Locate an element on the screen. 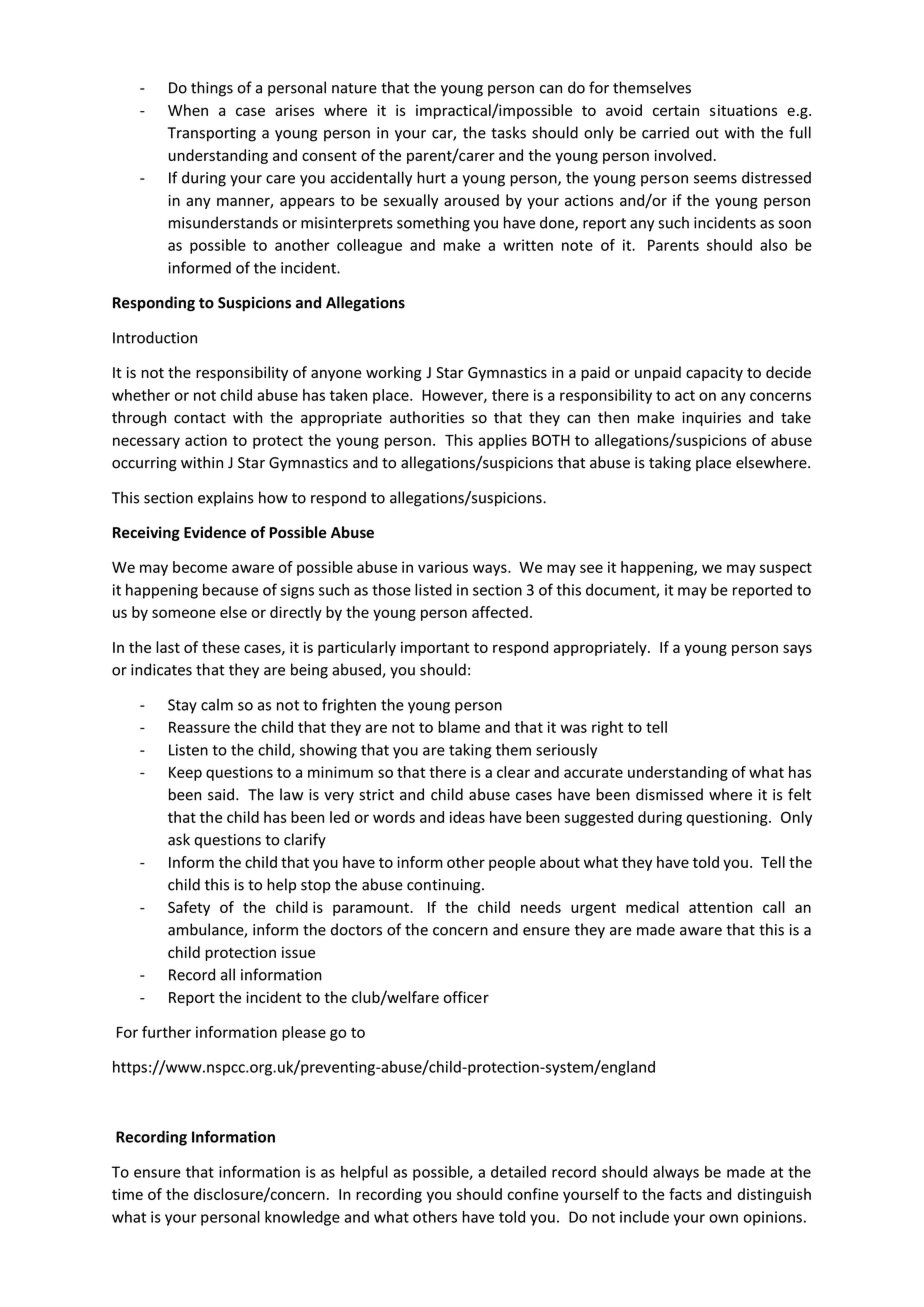 Image resolution: width=924 pixels, height=1307 pixels. detailed is located at coordinates (518, 1172).
